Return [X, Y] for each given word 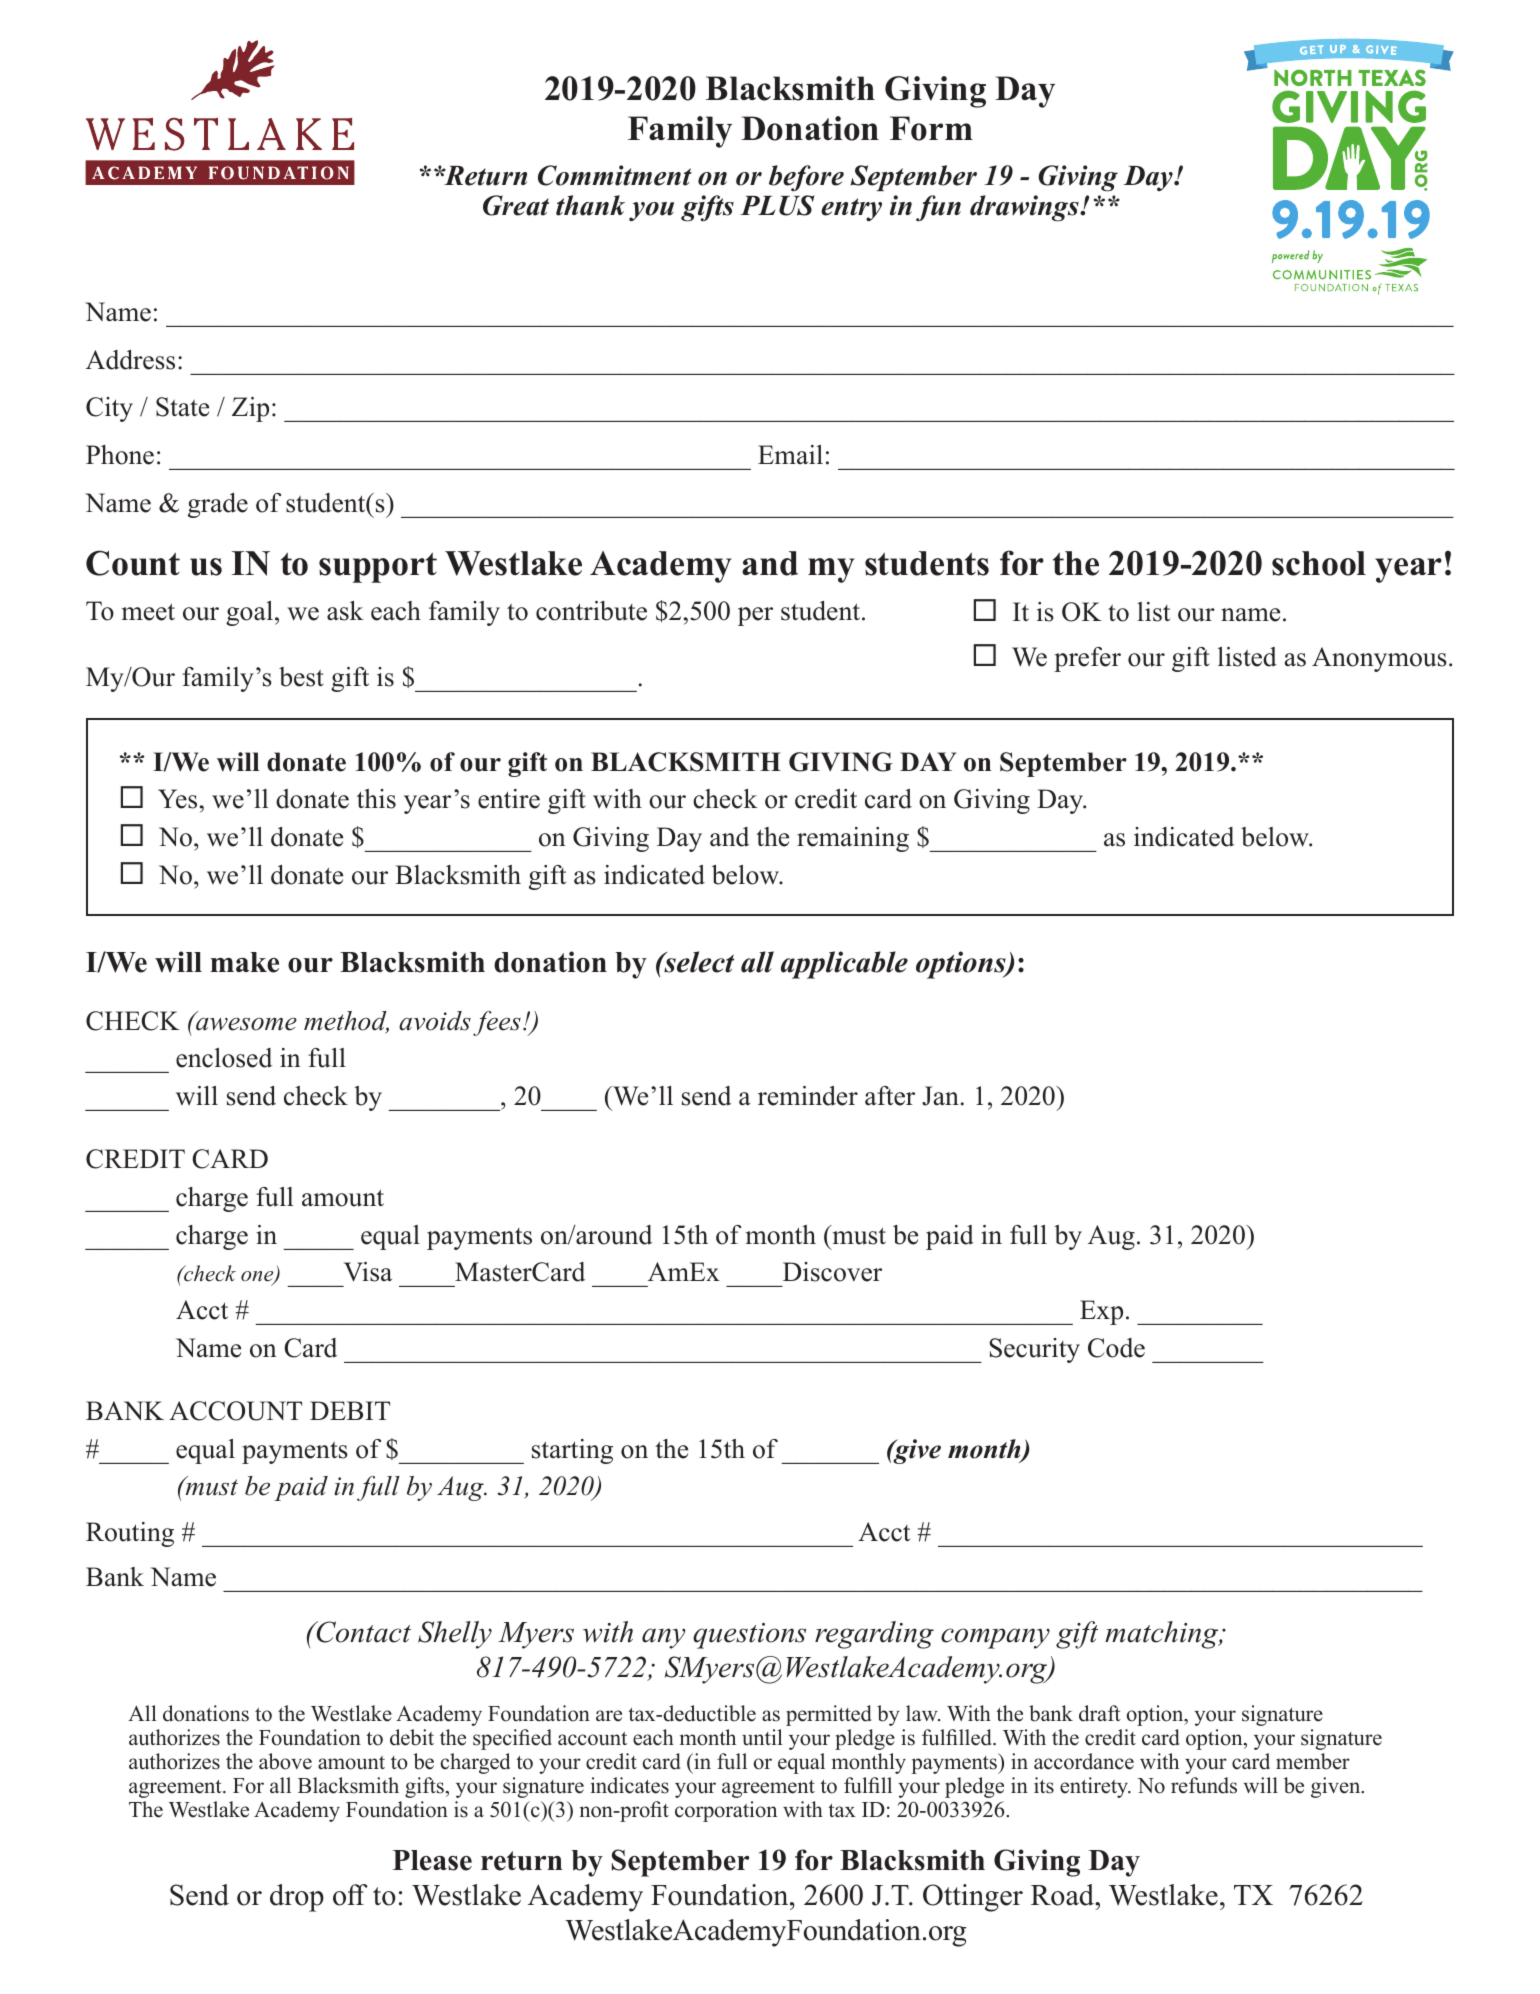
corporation [726, 1811]
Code [1116, 1348]
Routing [130, 1534]
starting [572, 1451]
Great [516, 205]
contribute [591, 611]
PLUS [777, 205]
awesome [245, 1023]
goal [249, 613]
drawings [1025, 208]
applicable [844, 965]
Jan [940, 1096]
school [1319, 563]
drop [297, 1898]
